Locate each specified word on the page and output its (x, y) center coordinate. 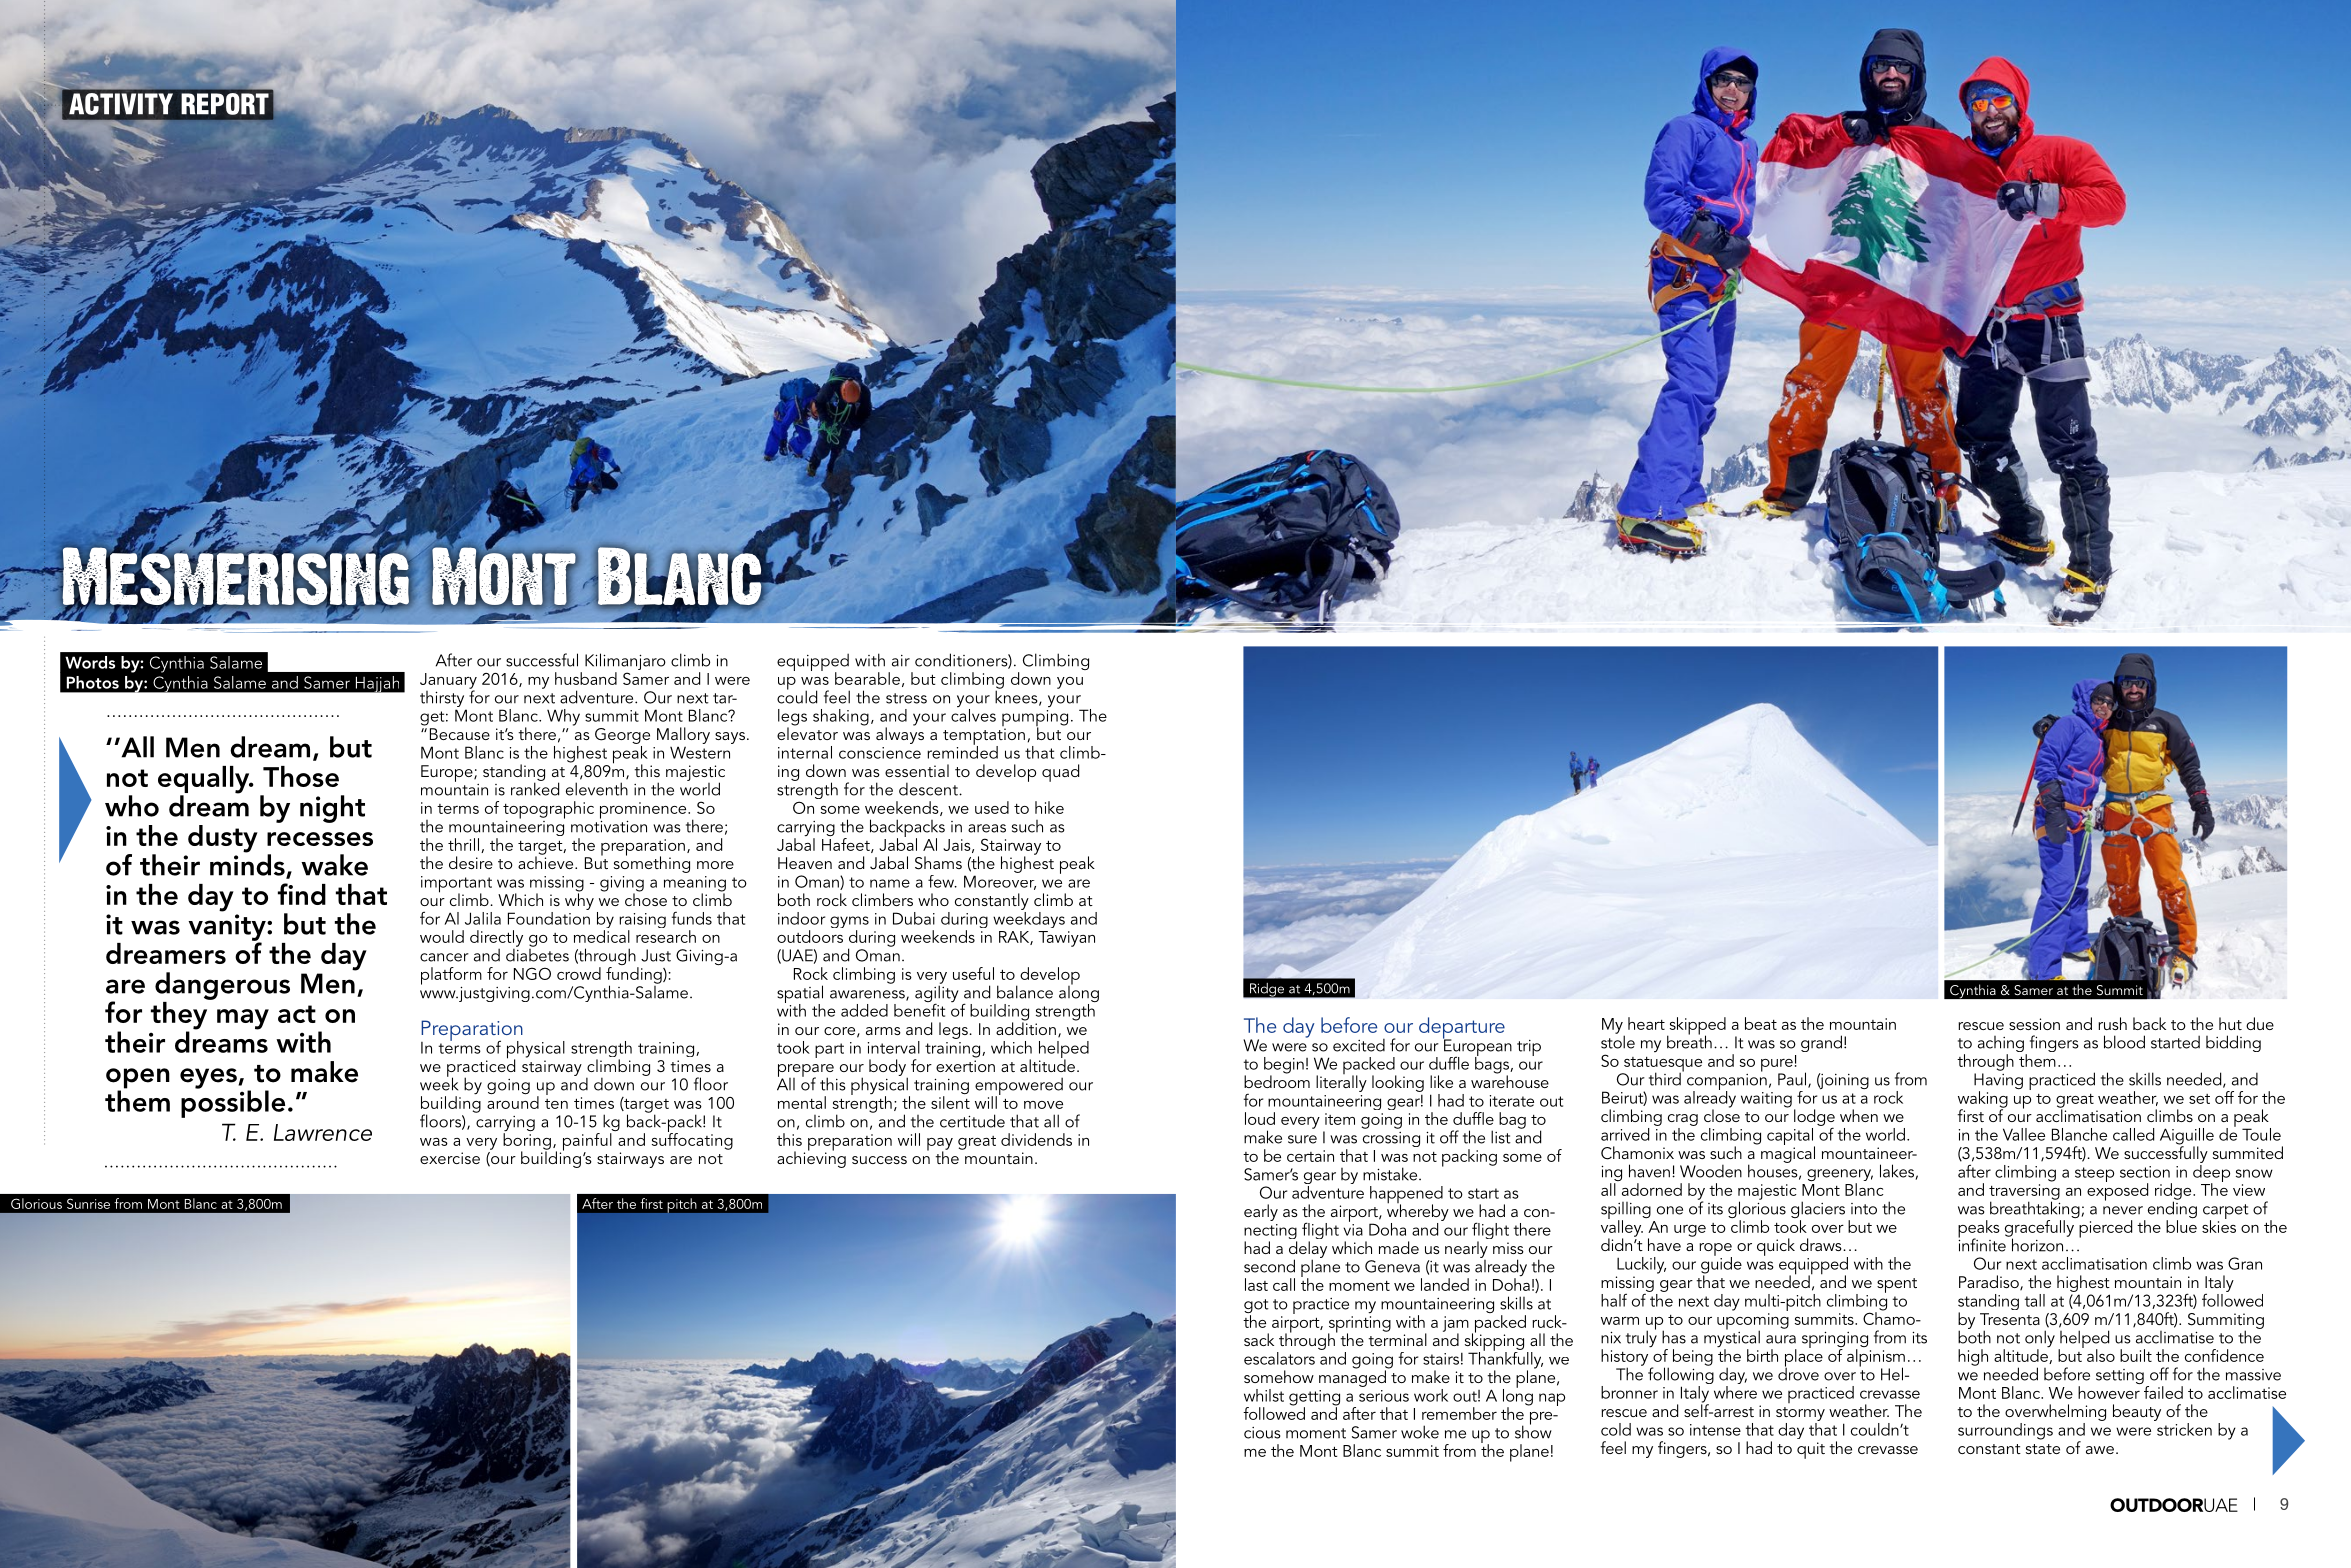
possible (233, 1103)
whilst (1264, 1395)
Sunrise (88, 1203)
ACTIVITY (121, 104)
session (2034, 1024)
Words (90, 662)
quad (1060, 773)
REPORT (225, 104)
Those (301, 776)
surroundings (2005, 1431)
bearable (867, 678)
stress (906, 698)
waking (1983, 1100)
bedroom (1277, 1080)
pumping (1035, 719)
